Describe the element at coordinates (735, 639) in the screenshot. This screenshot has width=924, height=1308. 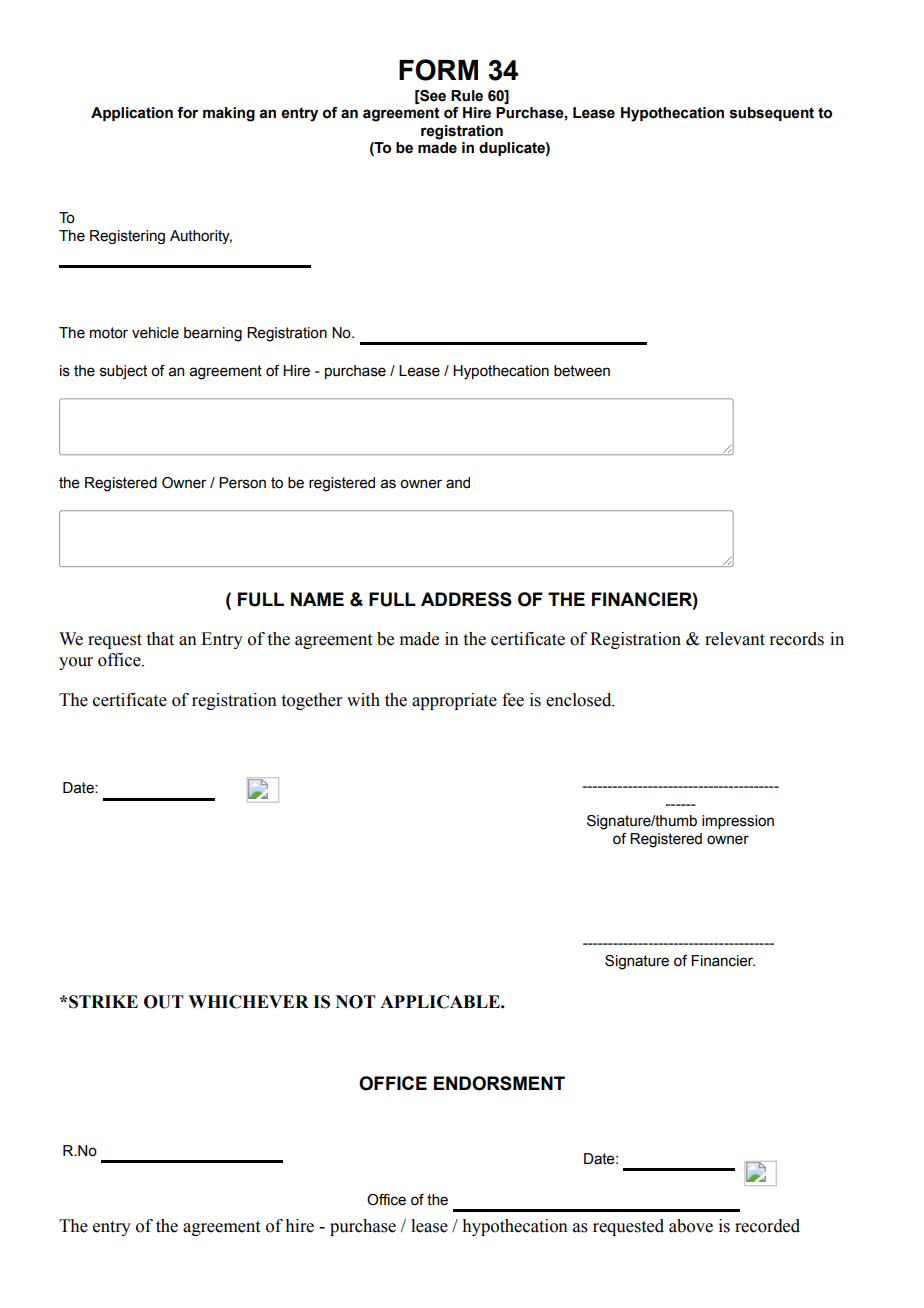
I see `relevant` at that location.
